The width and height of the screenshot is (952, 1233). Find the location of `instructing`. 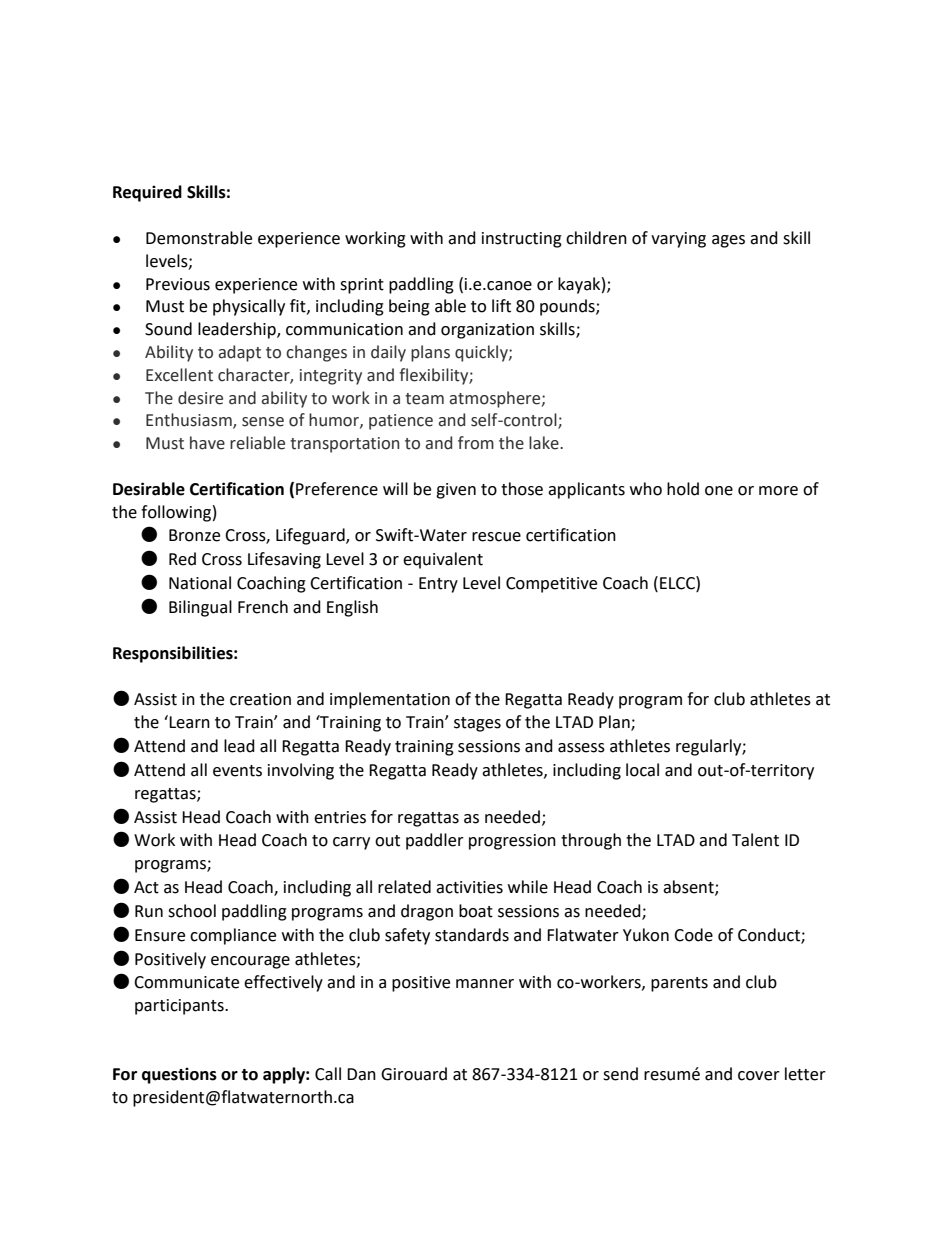

instructing is located at coordinates (522, 240).
